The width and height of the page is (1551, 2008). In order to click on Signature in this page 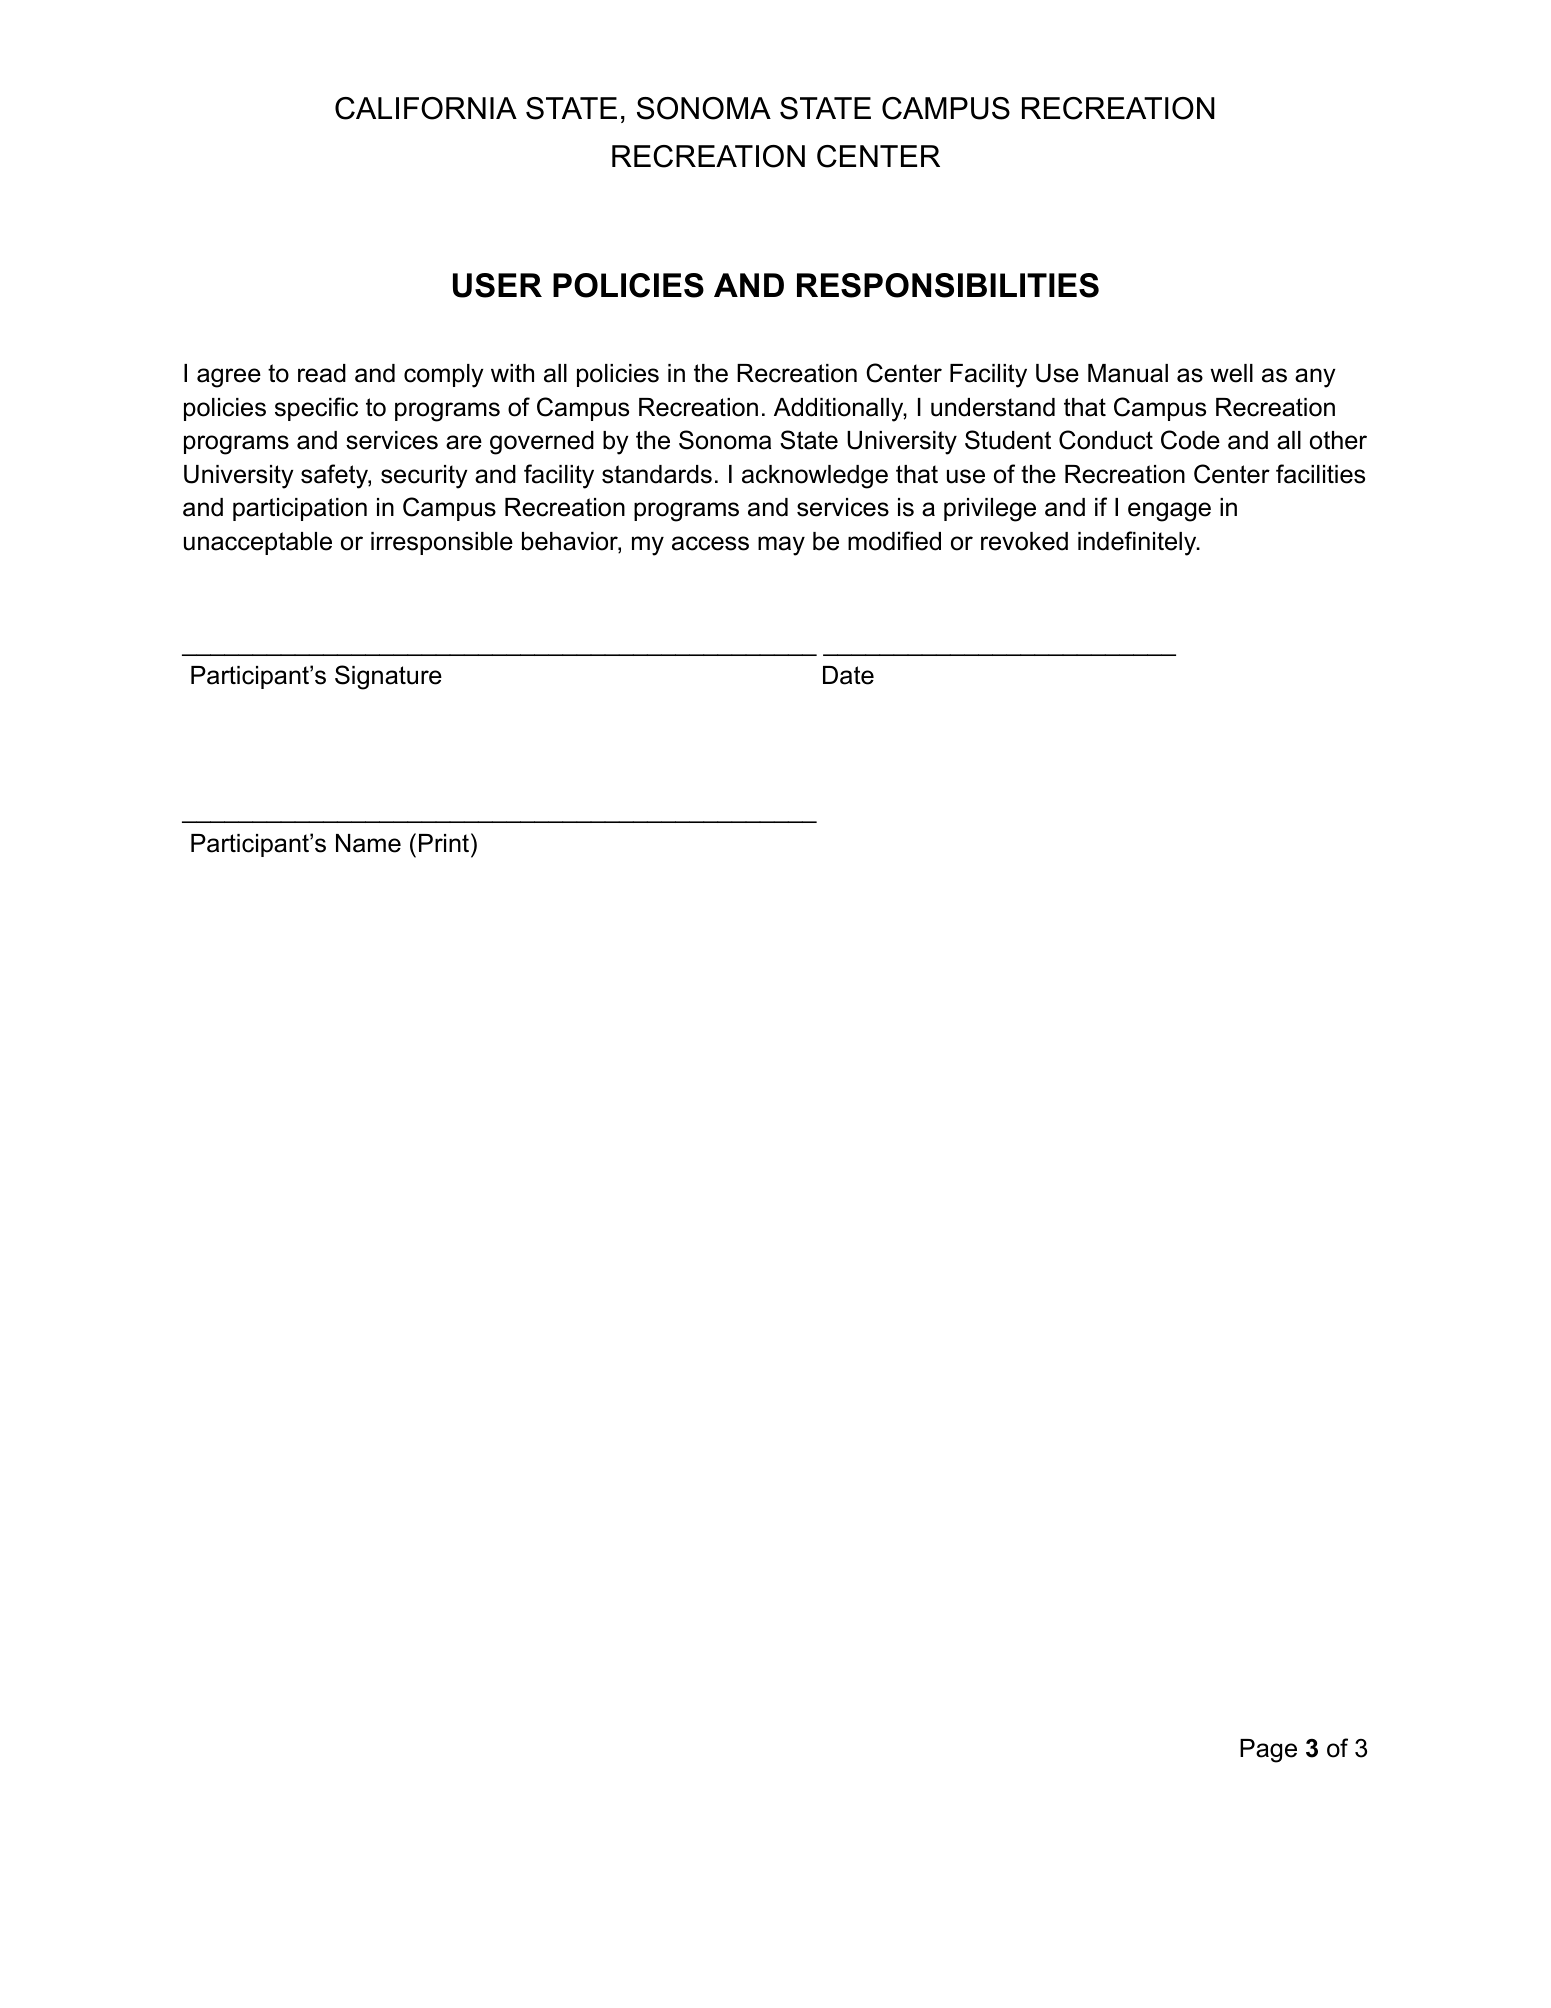, I will do `click(388, 677)`.
